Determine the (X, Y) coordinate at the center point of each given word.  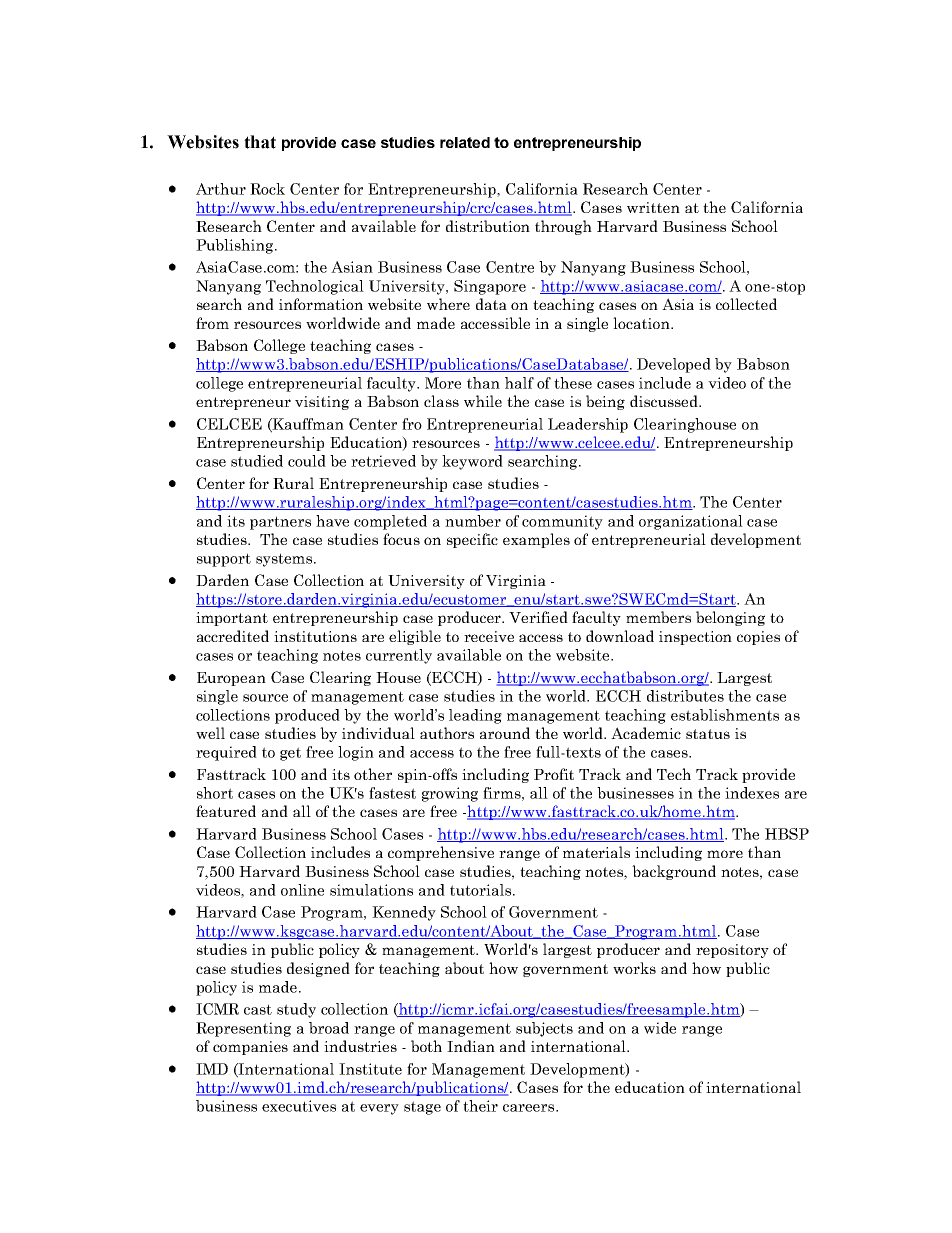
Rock (267, 189)
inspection (695, 638)
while (483, 401)
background (674, 872)
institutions (315, 636)
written (653, 207)
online (302, 890)
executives (299, 1106)
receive (489, 636)
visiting (322, 403)
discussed (665, 401)
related (465, 142)
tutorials (482, 890)
